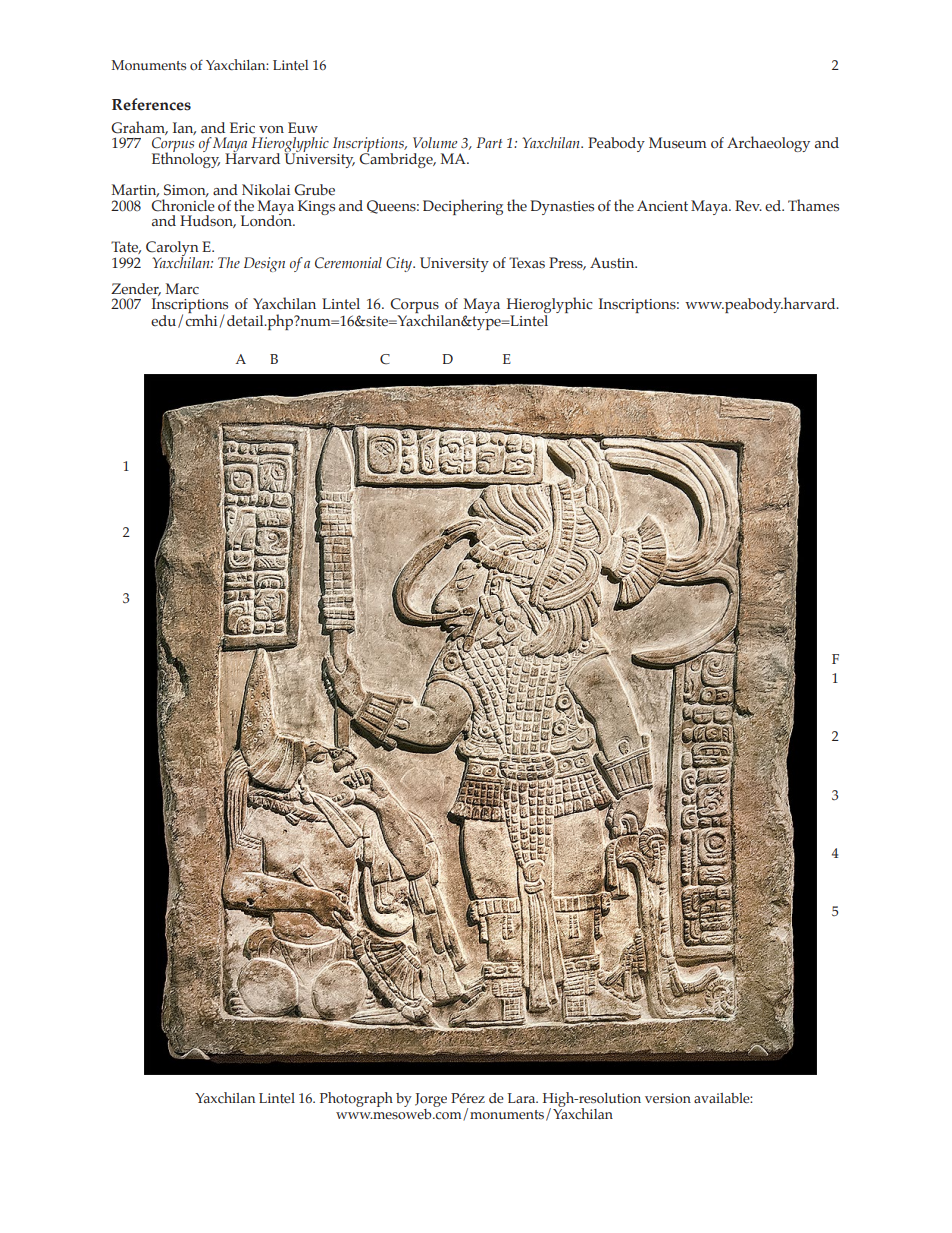  I want to click on Photograph, so click(356, 1099).
